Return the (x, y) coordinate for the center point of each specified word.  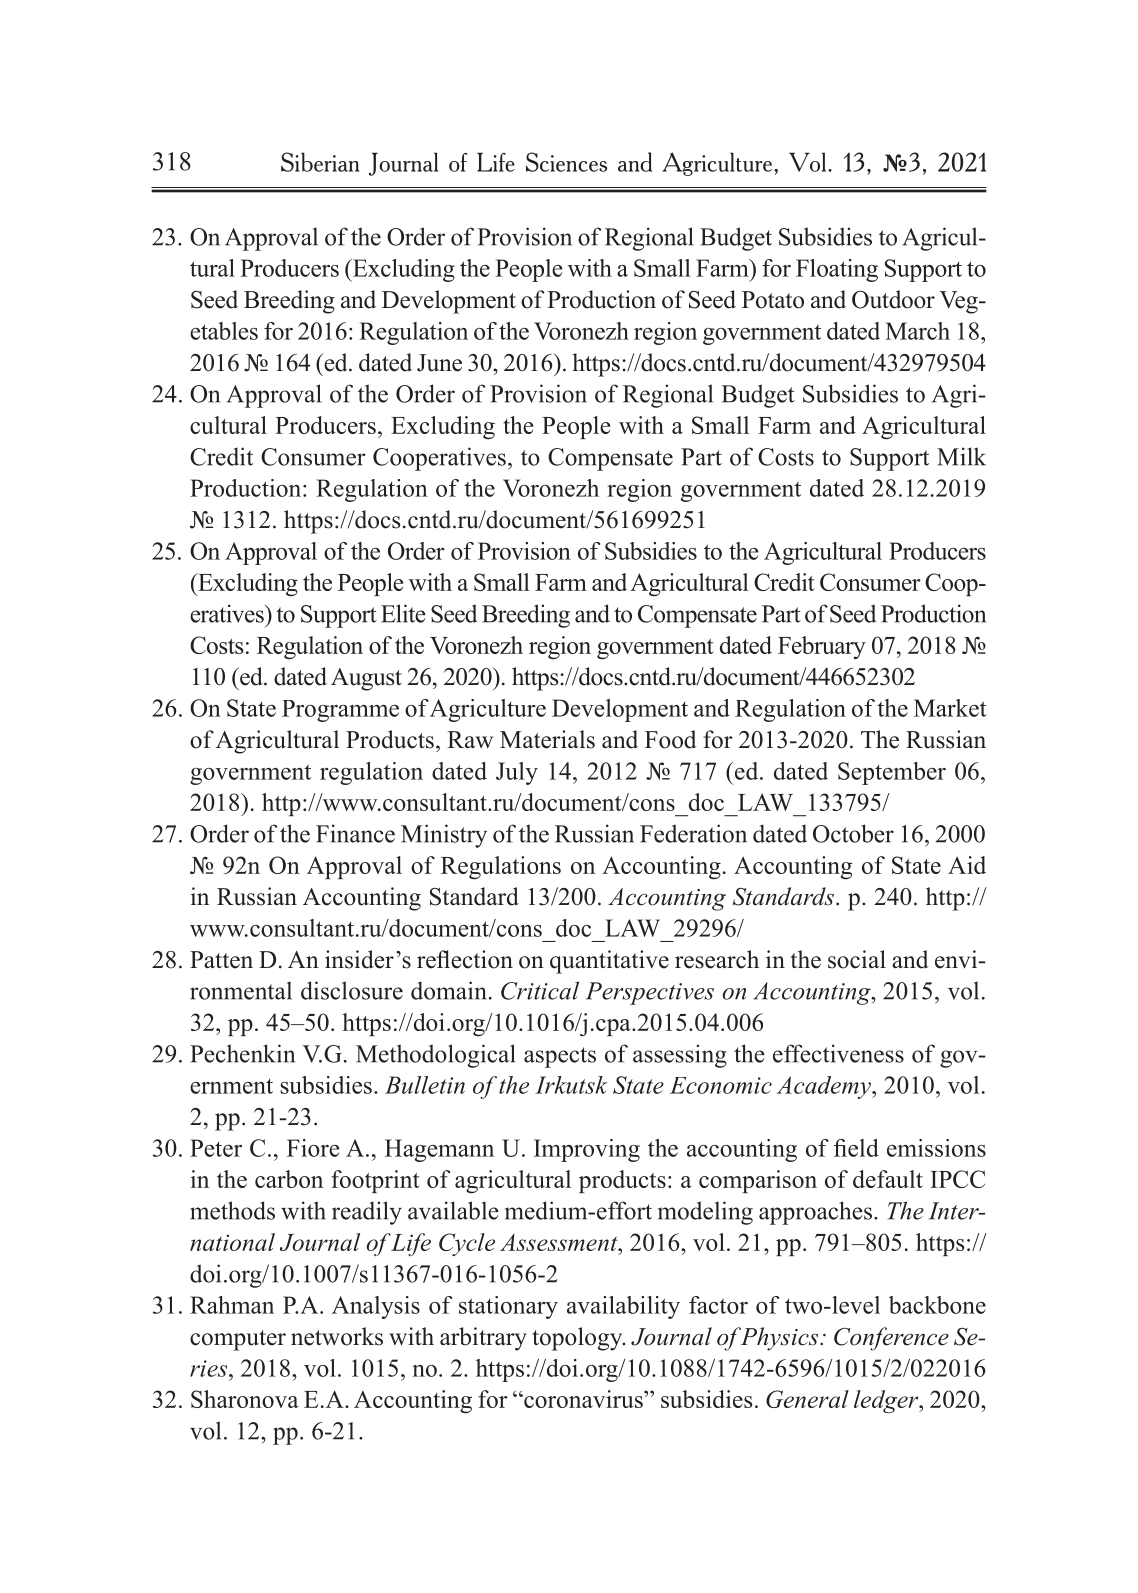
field (856, 1148)
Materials (547, 739)
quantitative (609, 962)
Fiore (313, 1148)
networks (337, 1336)
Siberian (320, 162)
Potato (773, 300)
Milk (961, 456)
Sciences (566, 162)
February (822, 647)
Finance (355, 833)
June (439, 363)
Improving (587, 1150)
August (366, 679)
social (857, 959)
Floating (837, 270)
